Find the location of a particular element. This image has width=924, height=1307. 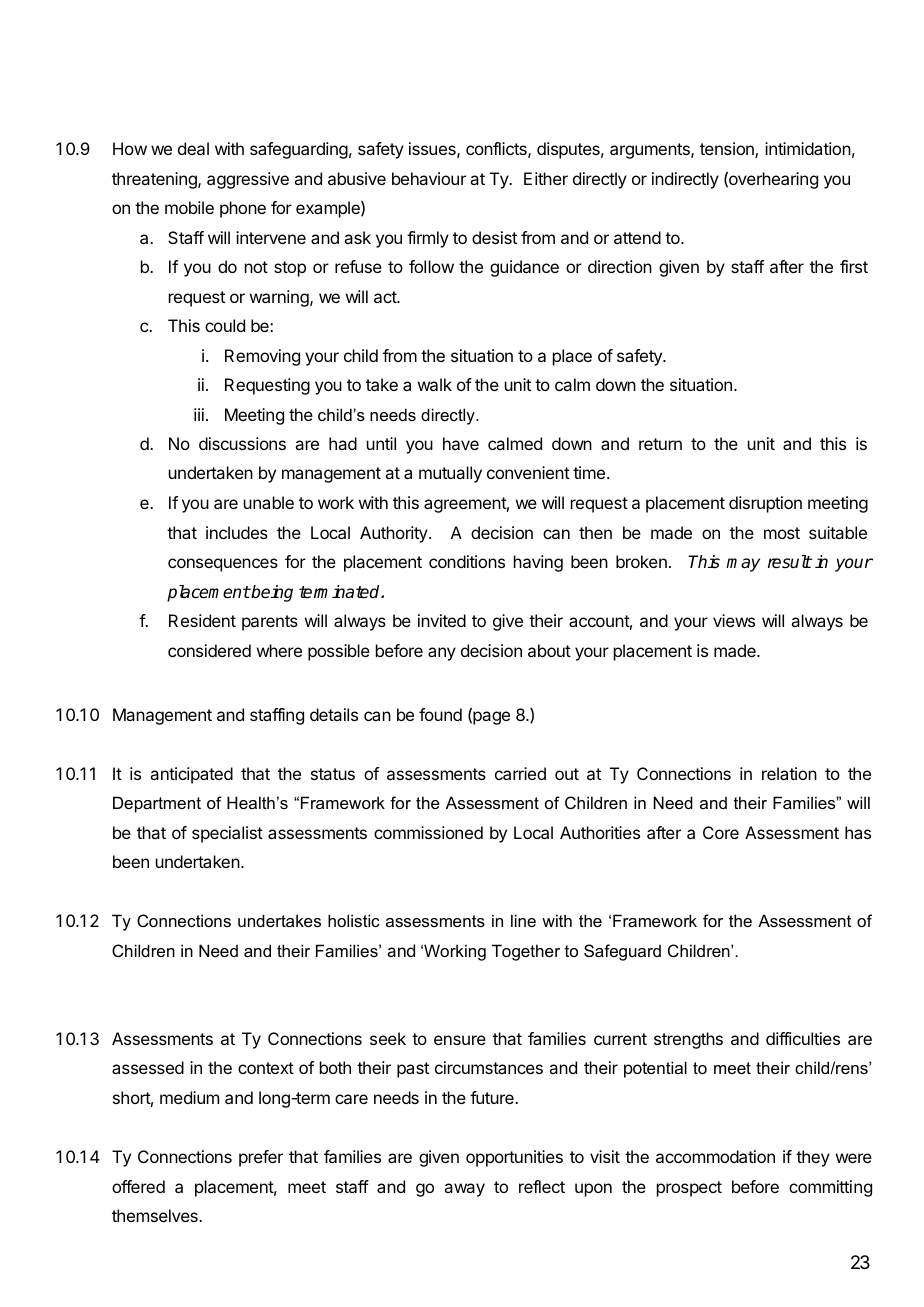

commissioned is located at coordinates (428, 832).
